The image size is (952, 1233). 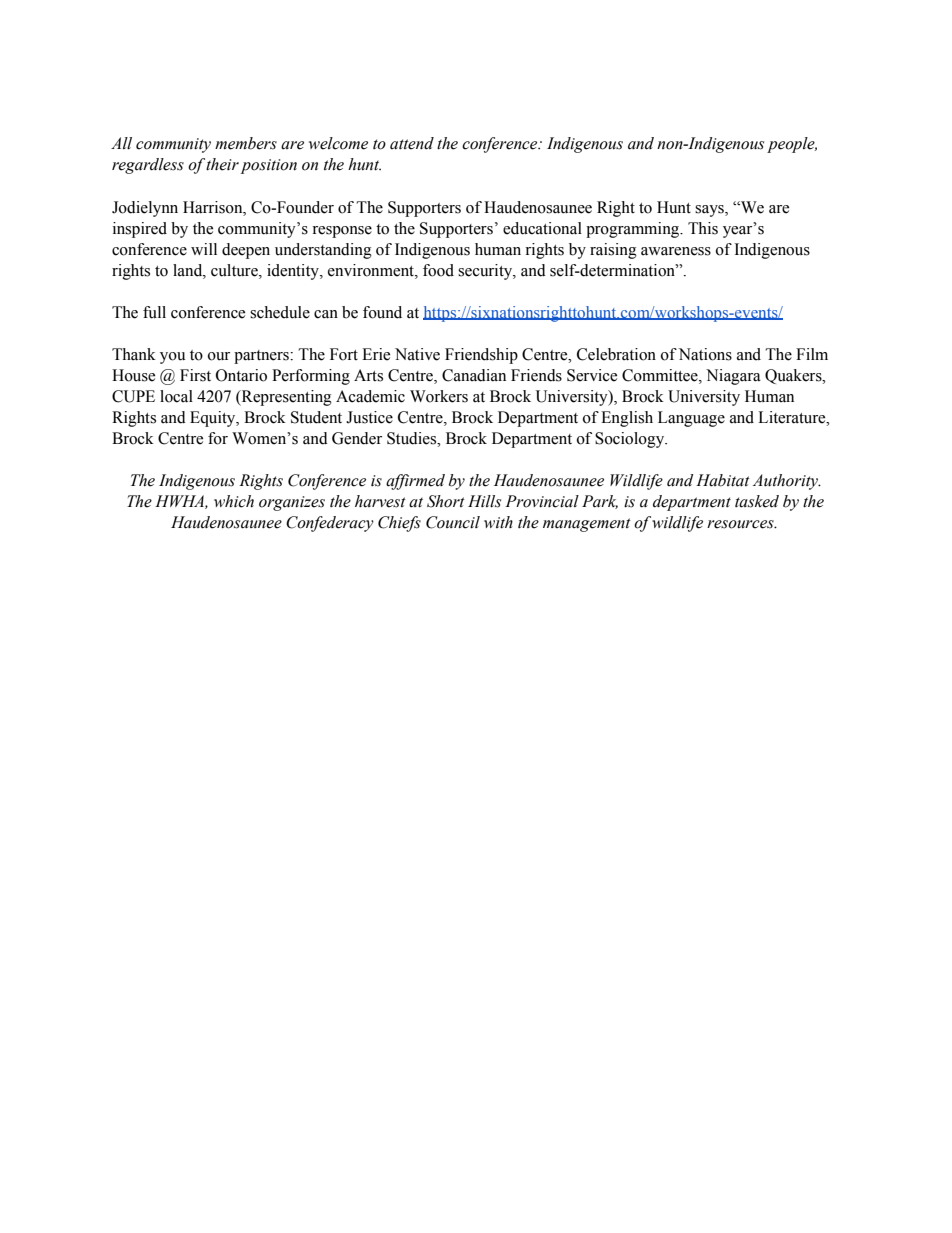 What do you see at coordinates (234, 501) in the document?
I see `which` at bounding box center [234, 501].
